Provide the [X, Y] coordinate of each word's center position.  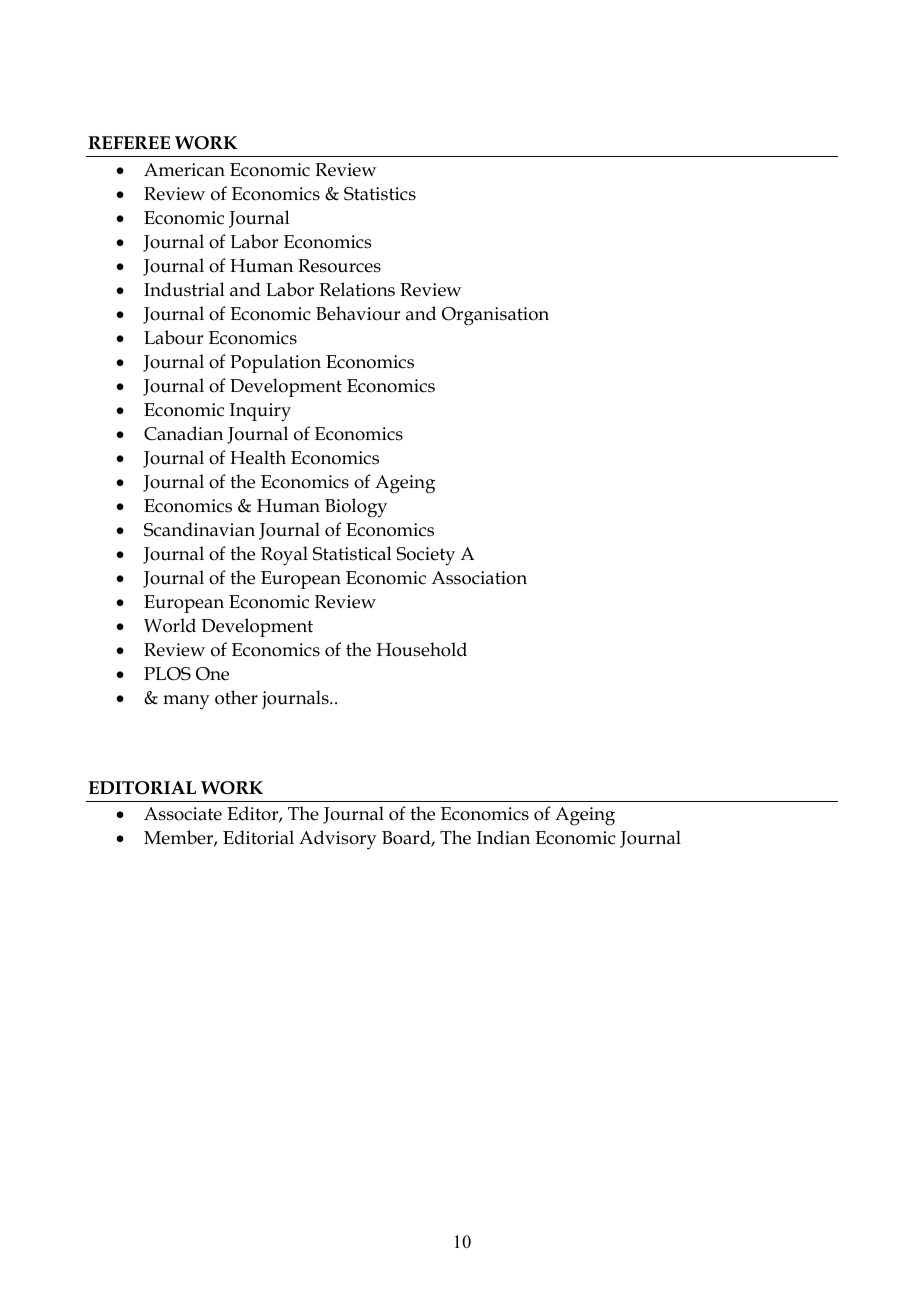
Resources [339, 266]
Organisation [495, 316]
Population [275, 363]
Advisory [338, 840]
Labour [173, 337]
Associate [183, 814]
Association [479, 578]
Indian [503, 837]
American [184, 170]
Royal [284, 556]
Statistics [380, 194]
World [170, 625]
